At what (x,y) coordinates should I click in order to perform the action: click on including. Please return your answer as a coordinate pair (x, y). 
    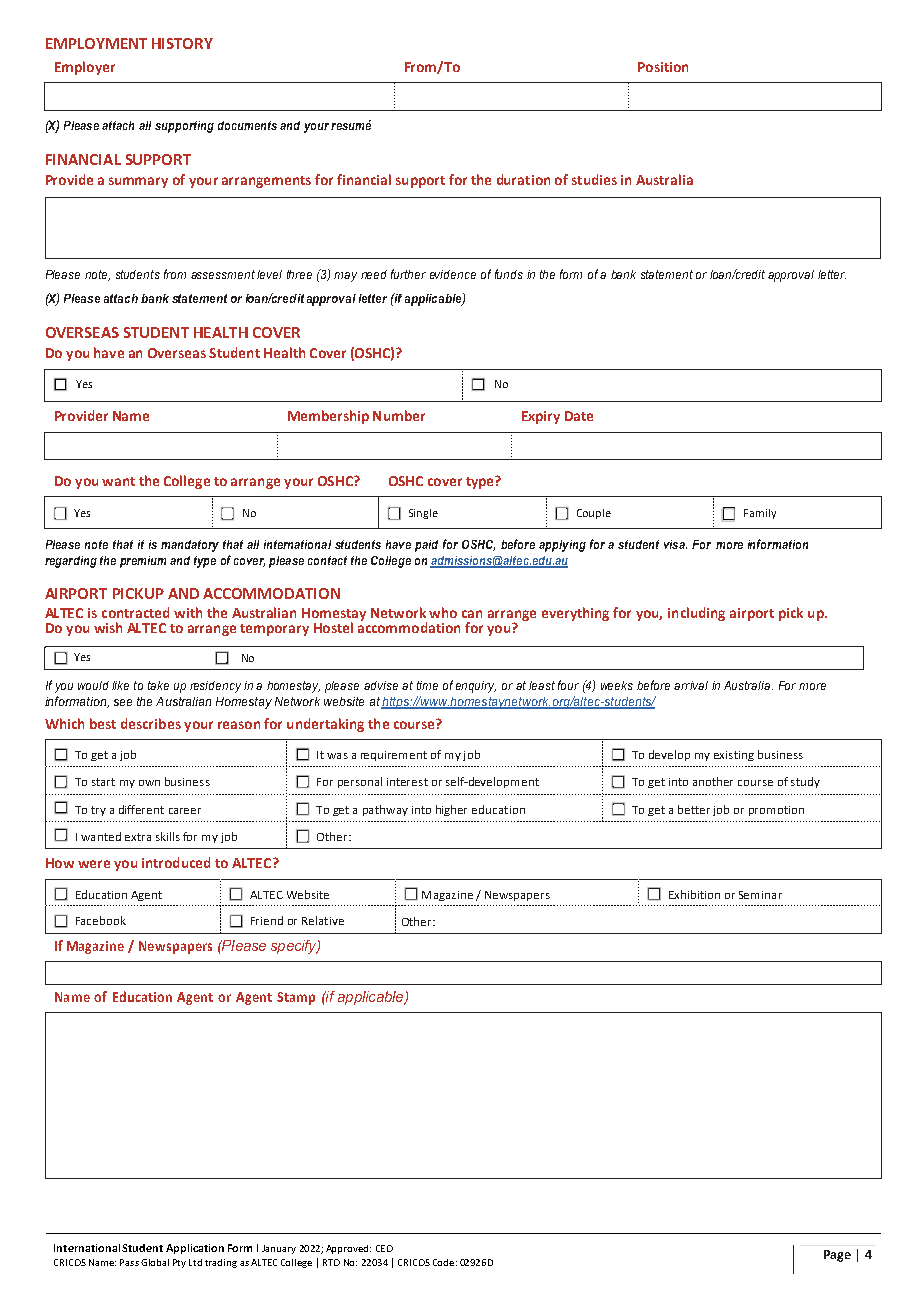
    Looking at the image, I should click on (696, 614).
